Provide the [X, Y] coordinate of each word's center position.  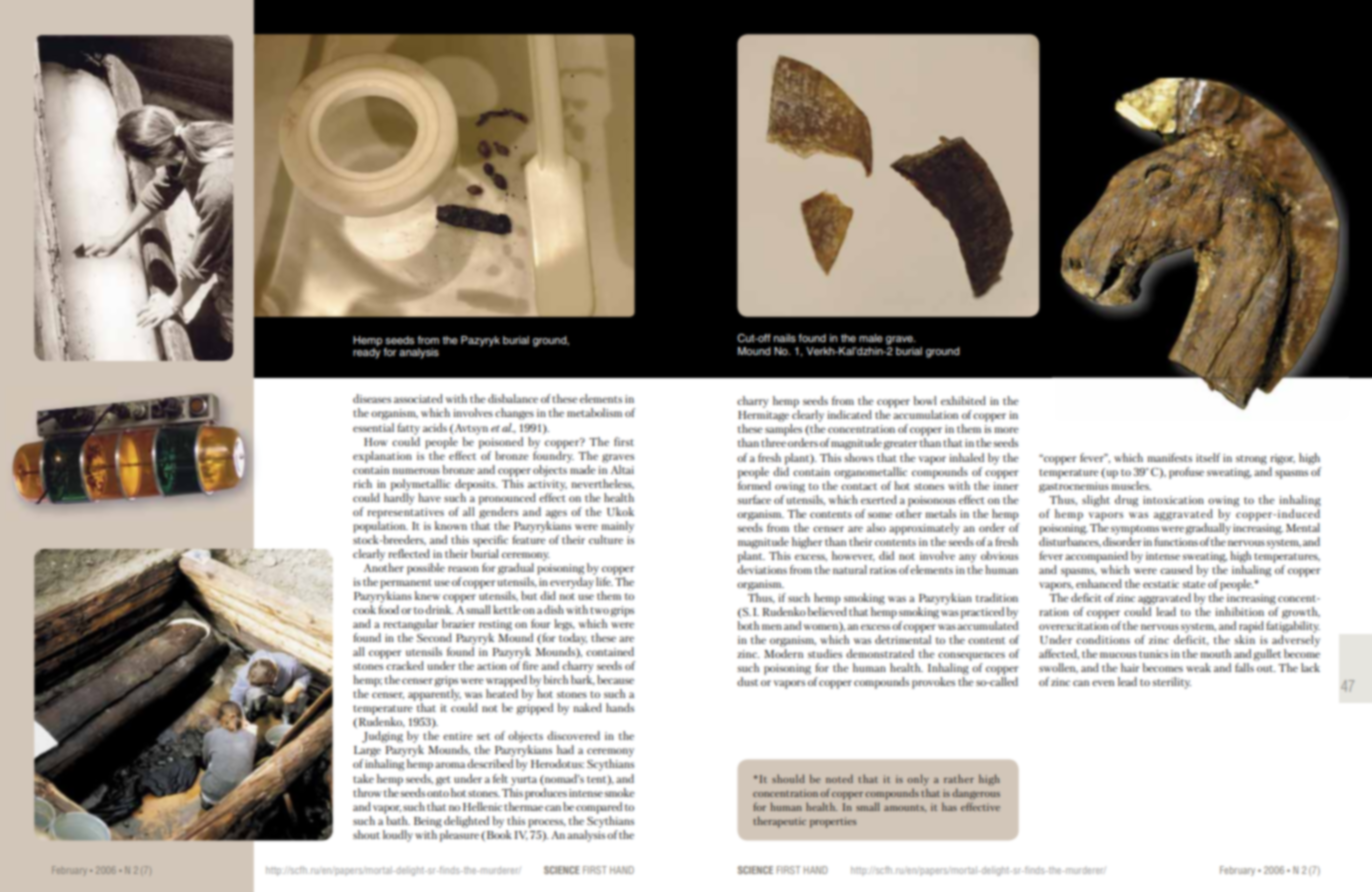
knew [427, 595]
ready [367, 352]
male [871, 338]
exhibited [963, 400]
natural [850, 569]
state [1194, 584]
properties [833, 822]
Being [428, 822]
